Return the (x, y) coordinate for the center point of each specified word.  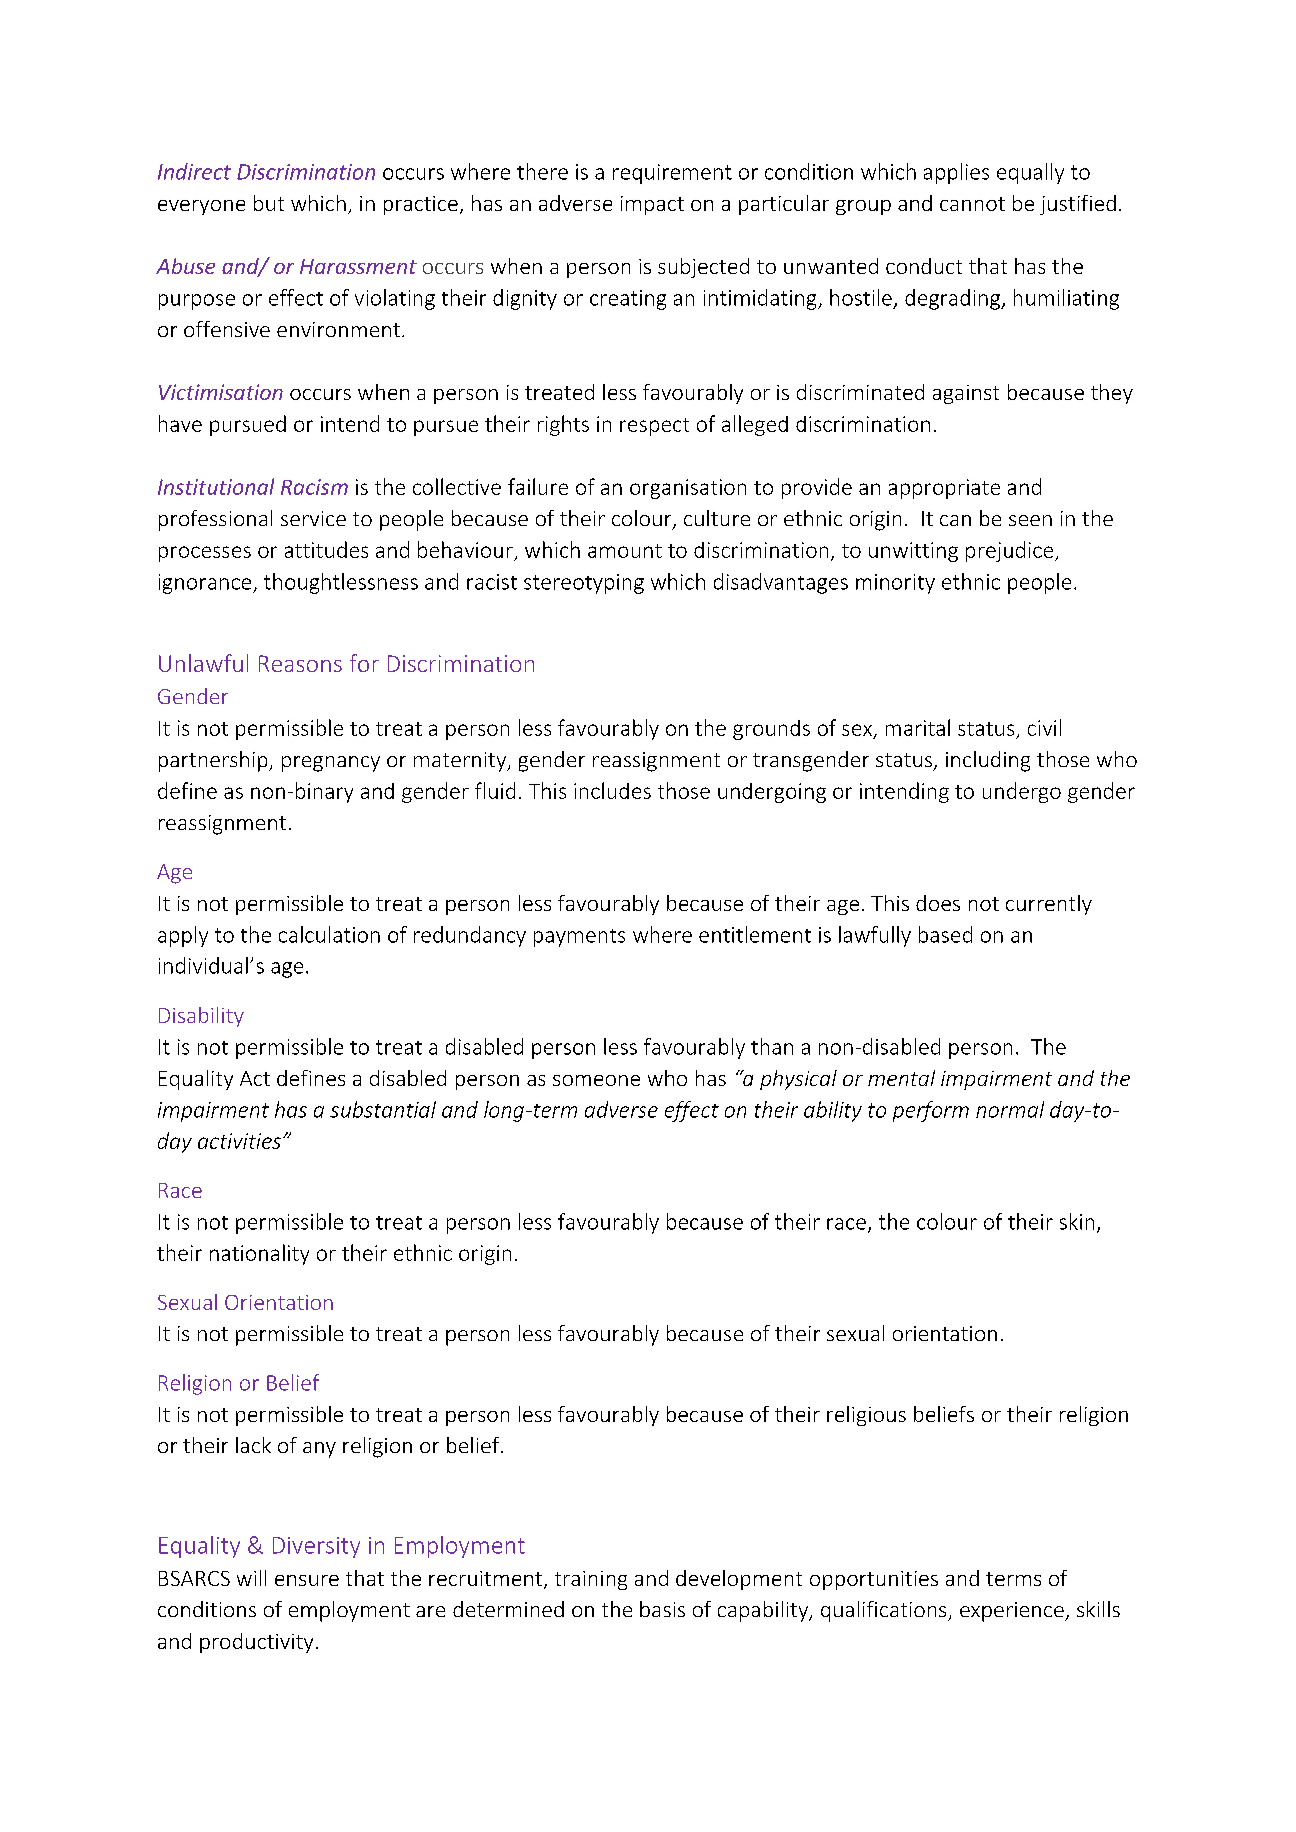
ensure (307, 1580)
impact (652, 205)
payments (579, 938)
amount (625, 551)
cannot (972, 204)
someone (596, 1080)
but (269, 203)
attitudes (326, 549)
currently (1049, 905)
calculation (329, 934)
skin (1077, 1221)
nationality (259, 1254)
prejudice (1011, 551)
